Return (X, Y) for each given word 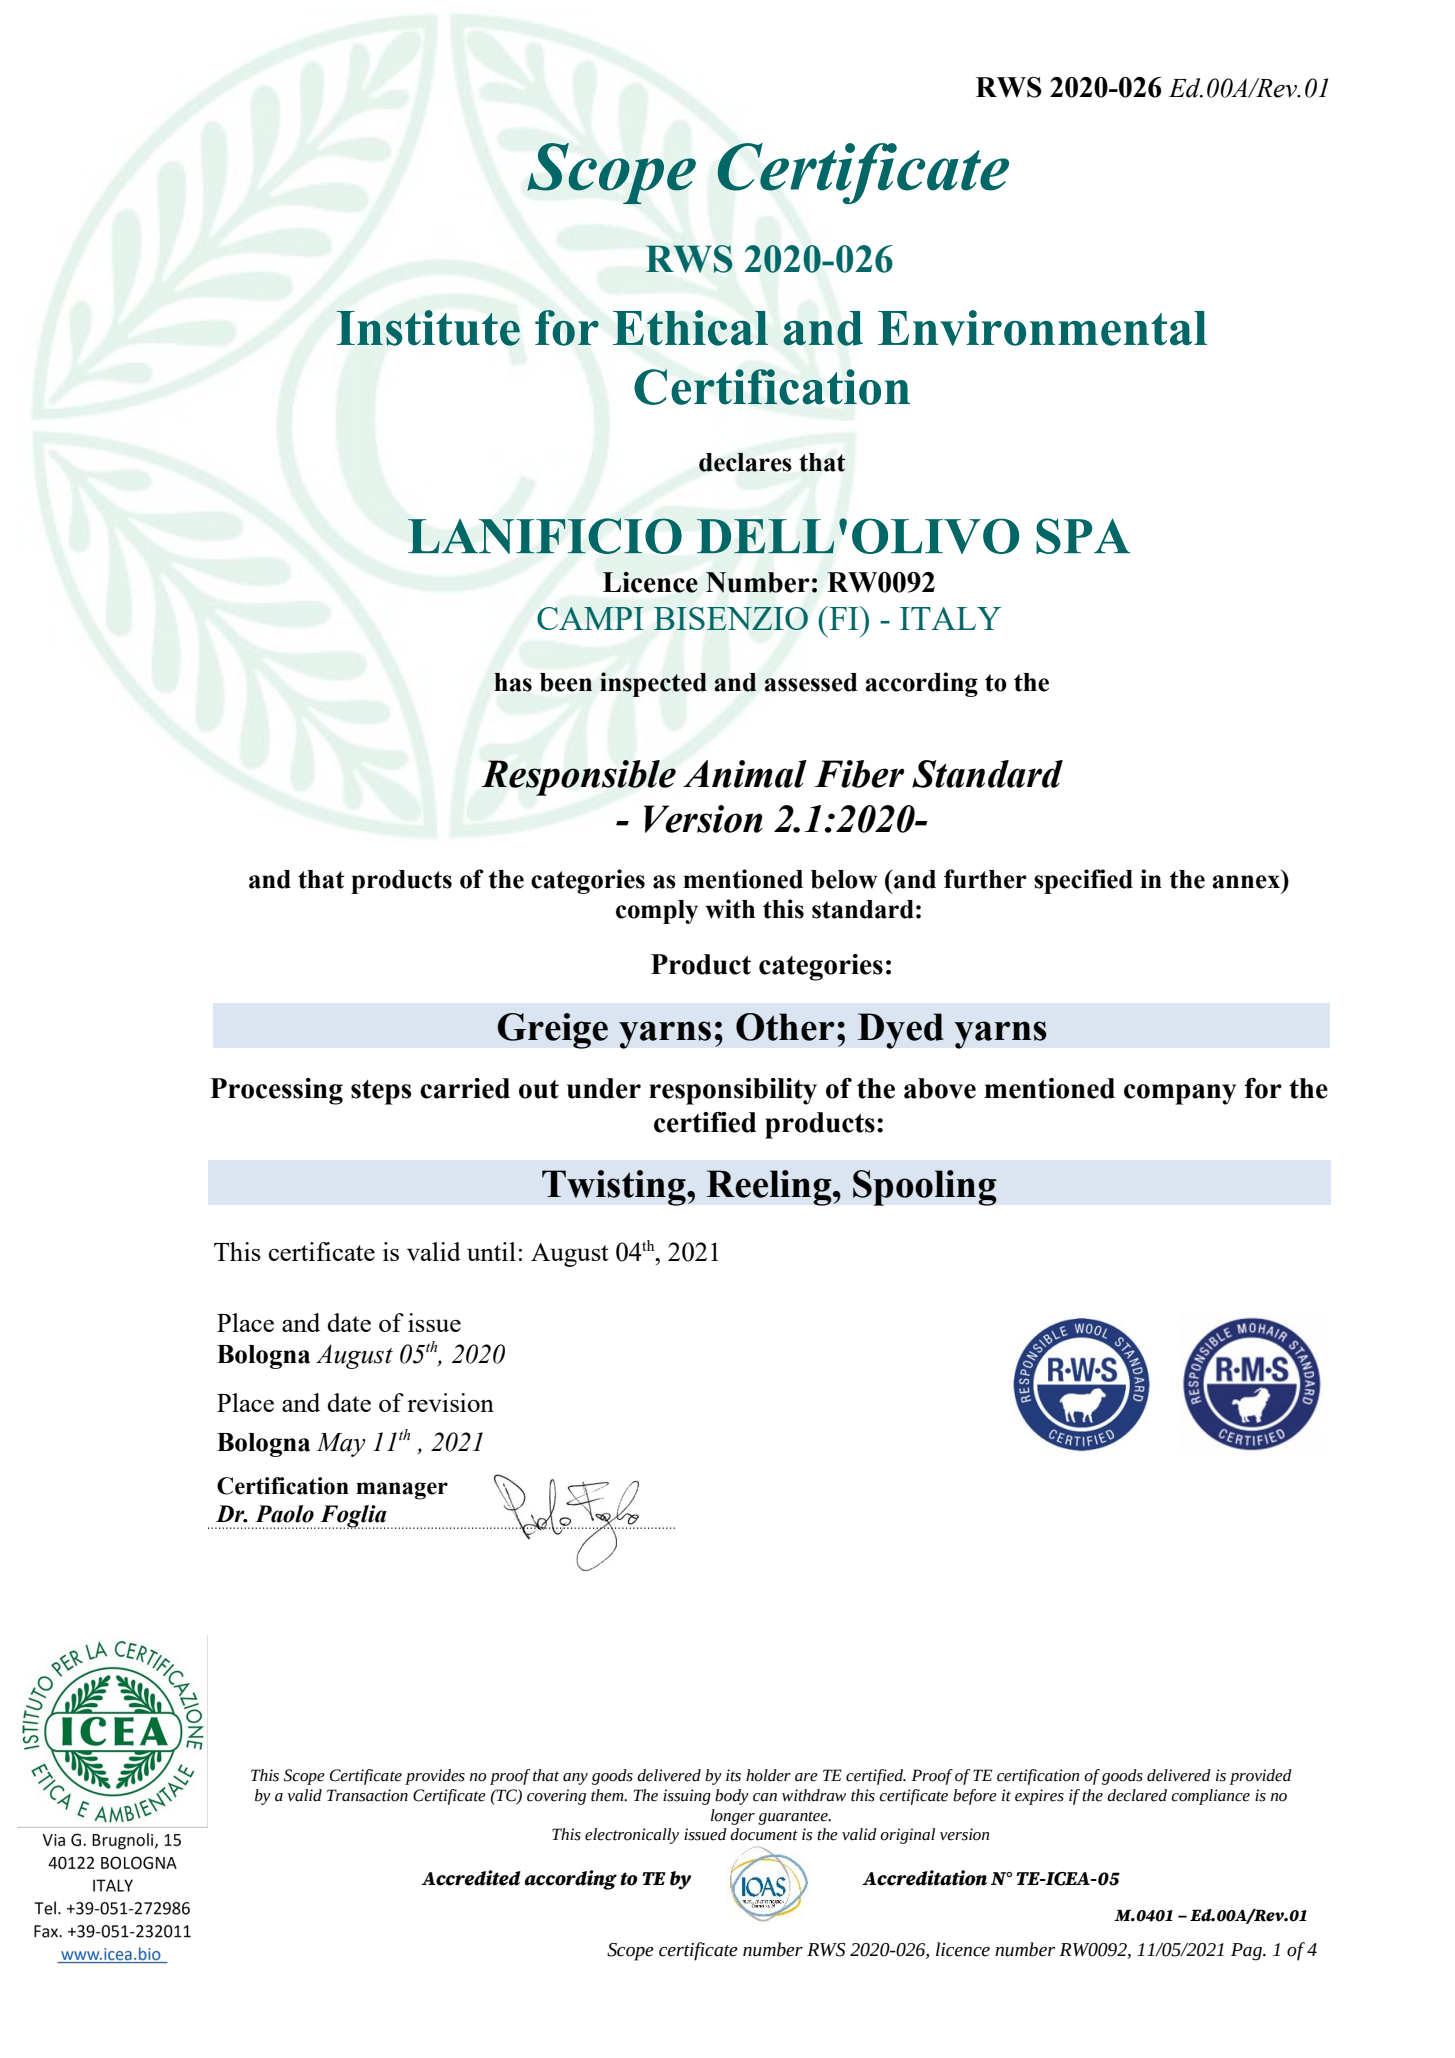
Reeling (770, 1188)
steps (381, 1092)
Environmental (1042, 328)
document (764, 1834)
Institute (428, 328)
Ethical (690, 328)
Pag (1247, 1952)
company (1180, 1094)
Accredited (471, 1878)
